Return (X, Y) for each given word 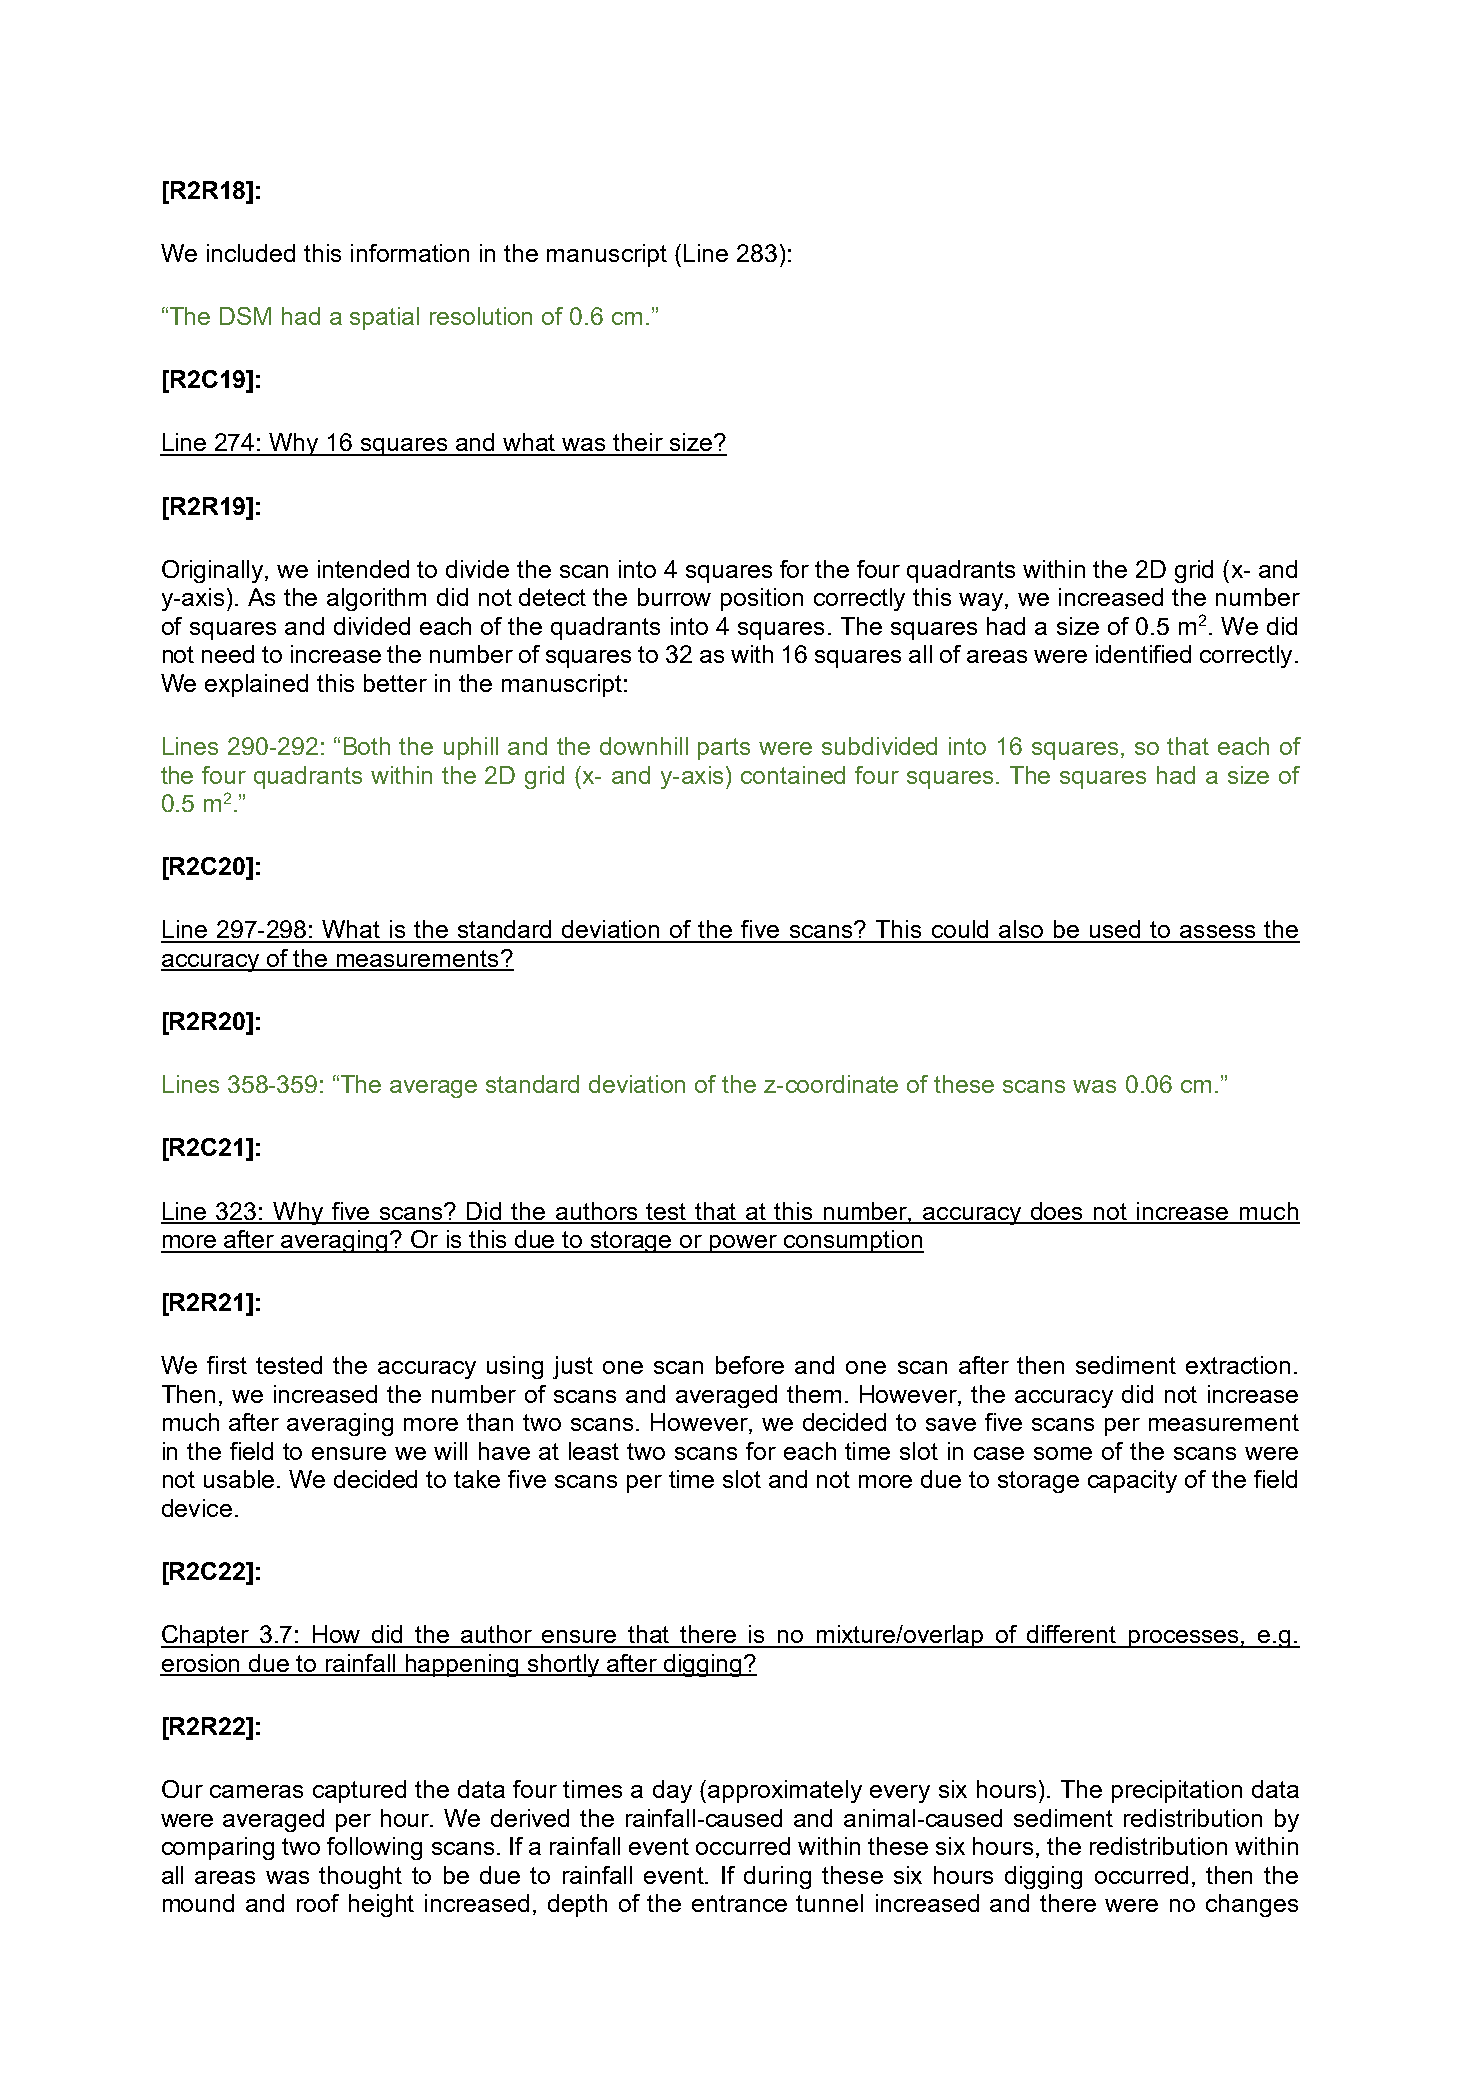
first (227, 1365)
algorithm (376, 599)
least (594, 1451)
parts (724, 749)
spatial (384, 318)
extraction (1238, 1365)
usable (239, 1479)
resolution (481, 316)
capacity (1132, 1481)
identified (1143, 654)
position (762, 599)
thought (360, 1877)
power (743, 1244)
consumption (853, 1241)
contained (793, 775)
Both (367, 746)
